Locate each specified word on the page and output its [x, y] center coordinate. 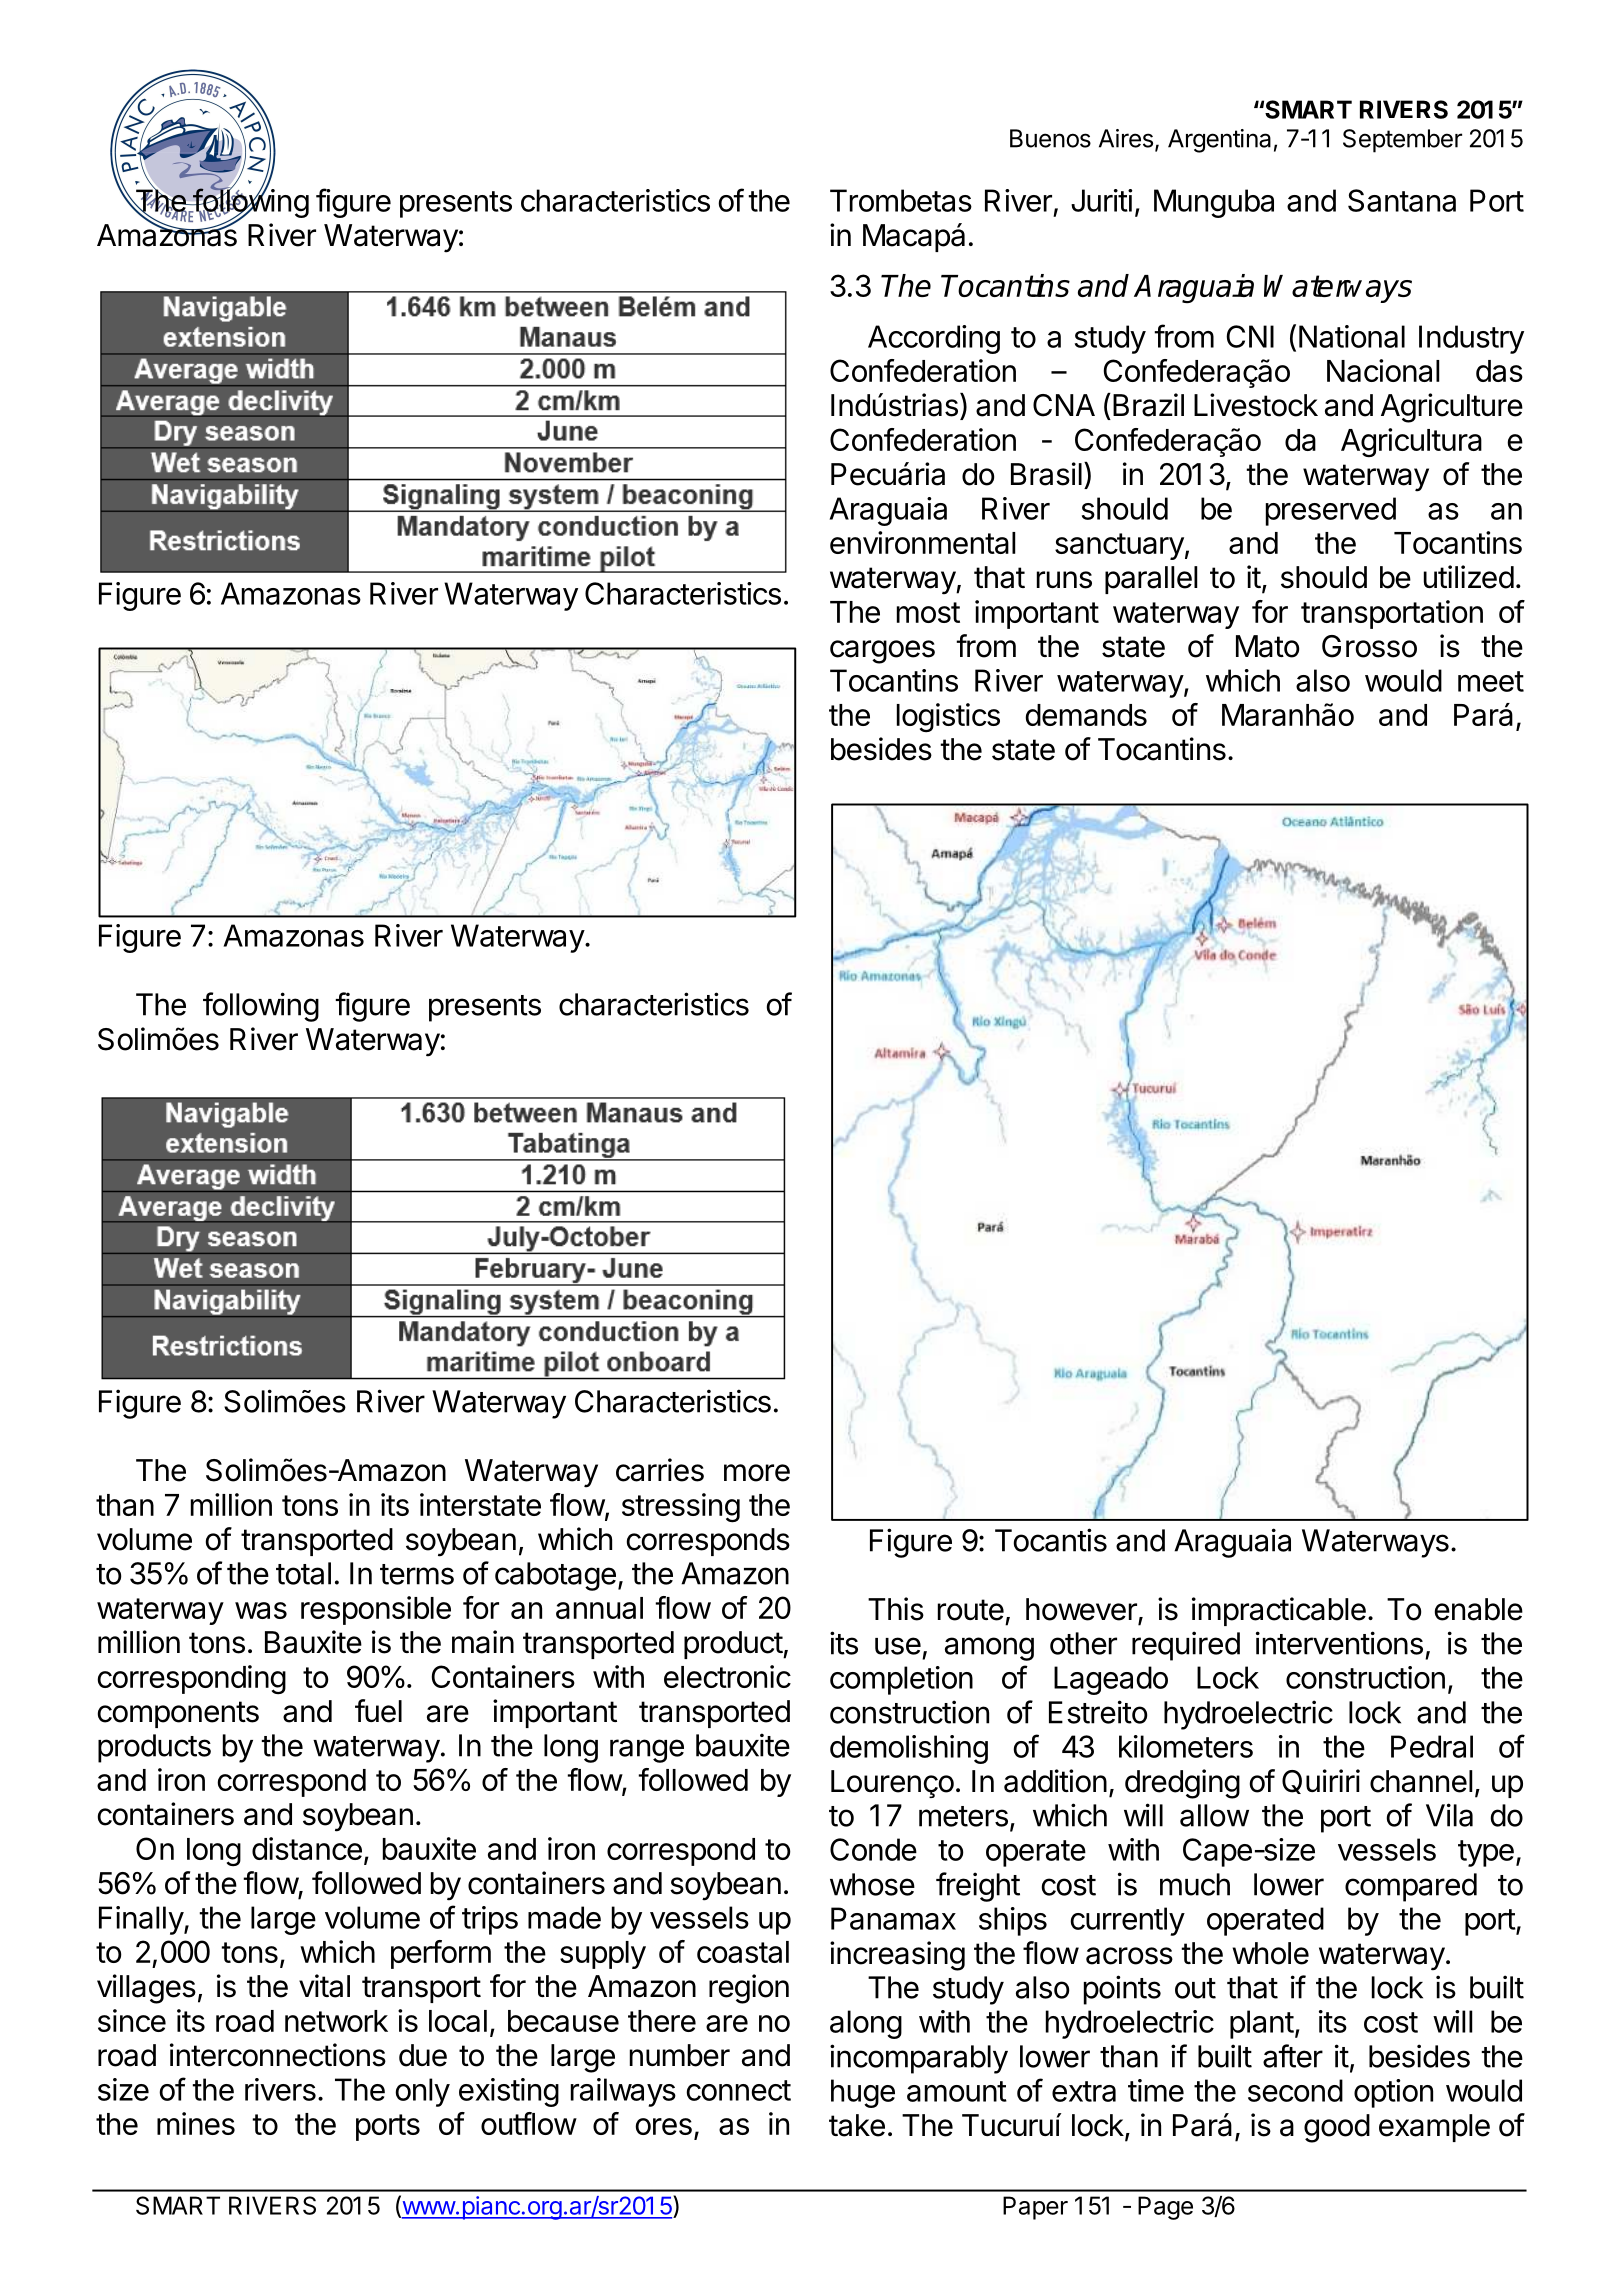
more [757, 1473]
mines [196, 2123]
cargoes [882, 652]
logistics [948, 718]
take [857, 2125]
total [303, 1573]
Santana [1402, 200]
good [1337, 2128]
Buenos [1050, 138]
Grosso [1369, 646]
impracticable [1279, 1611]
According [934, 339]
